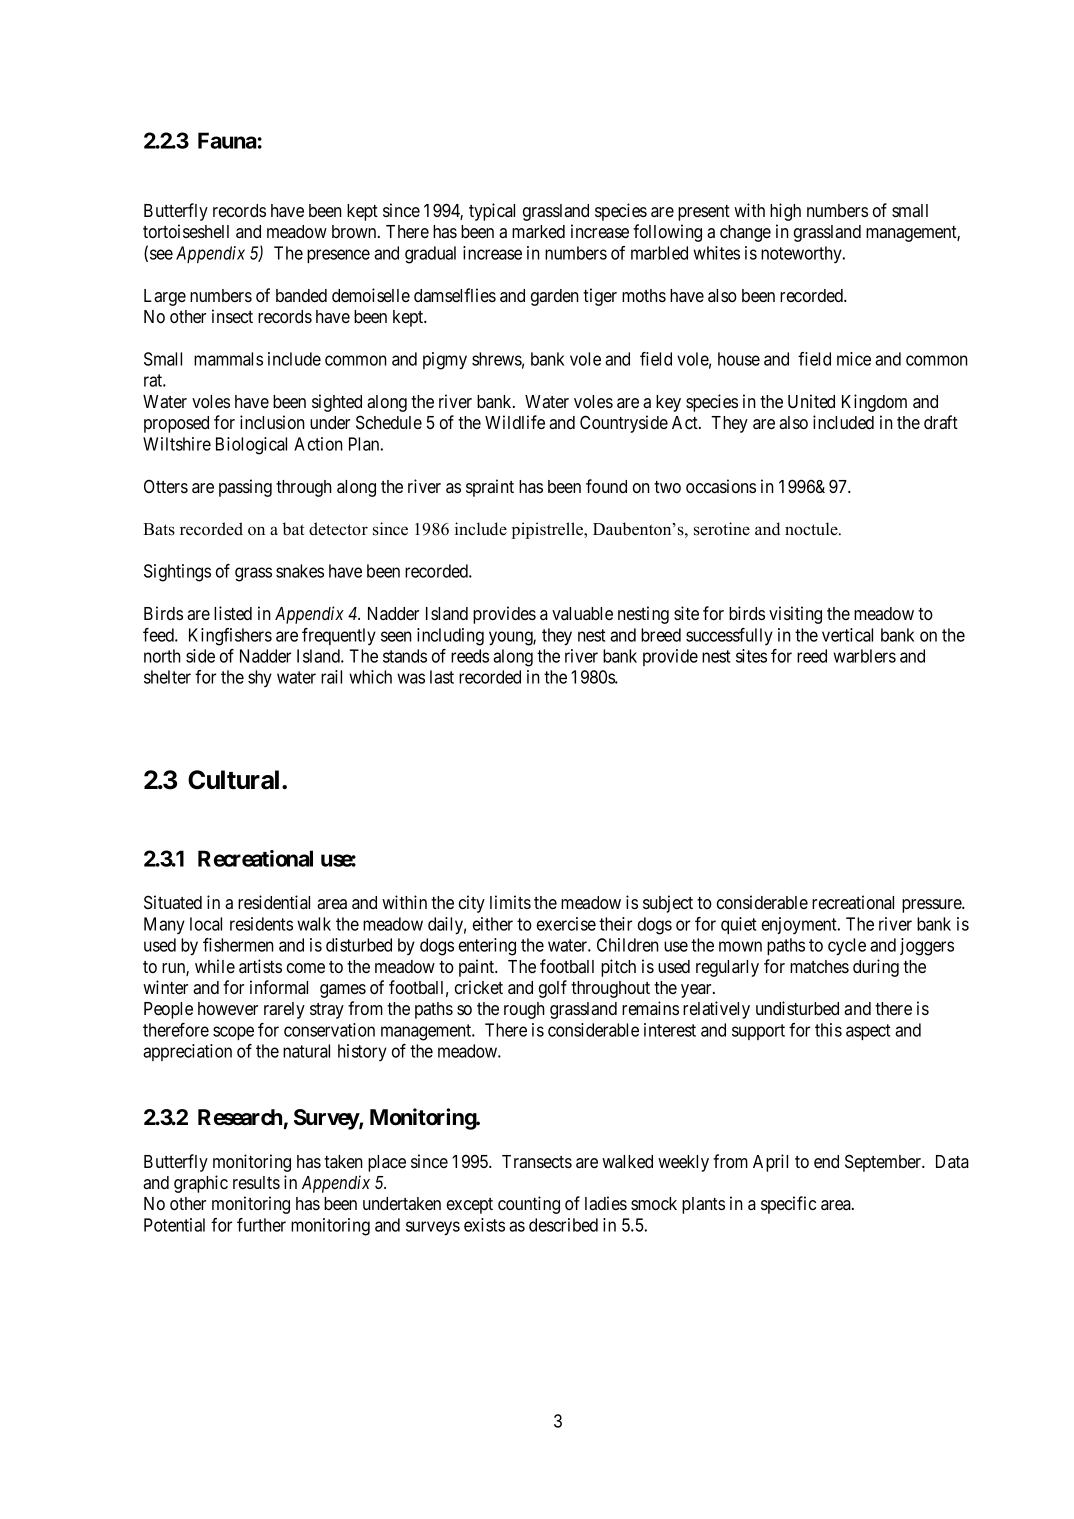 The image size is (1074, 1519). I want to click on last, so click(442, 677).
